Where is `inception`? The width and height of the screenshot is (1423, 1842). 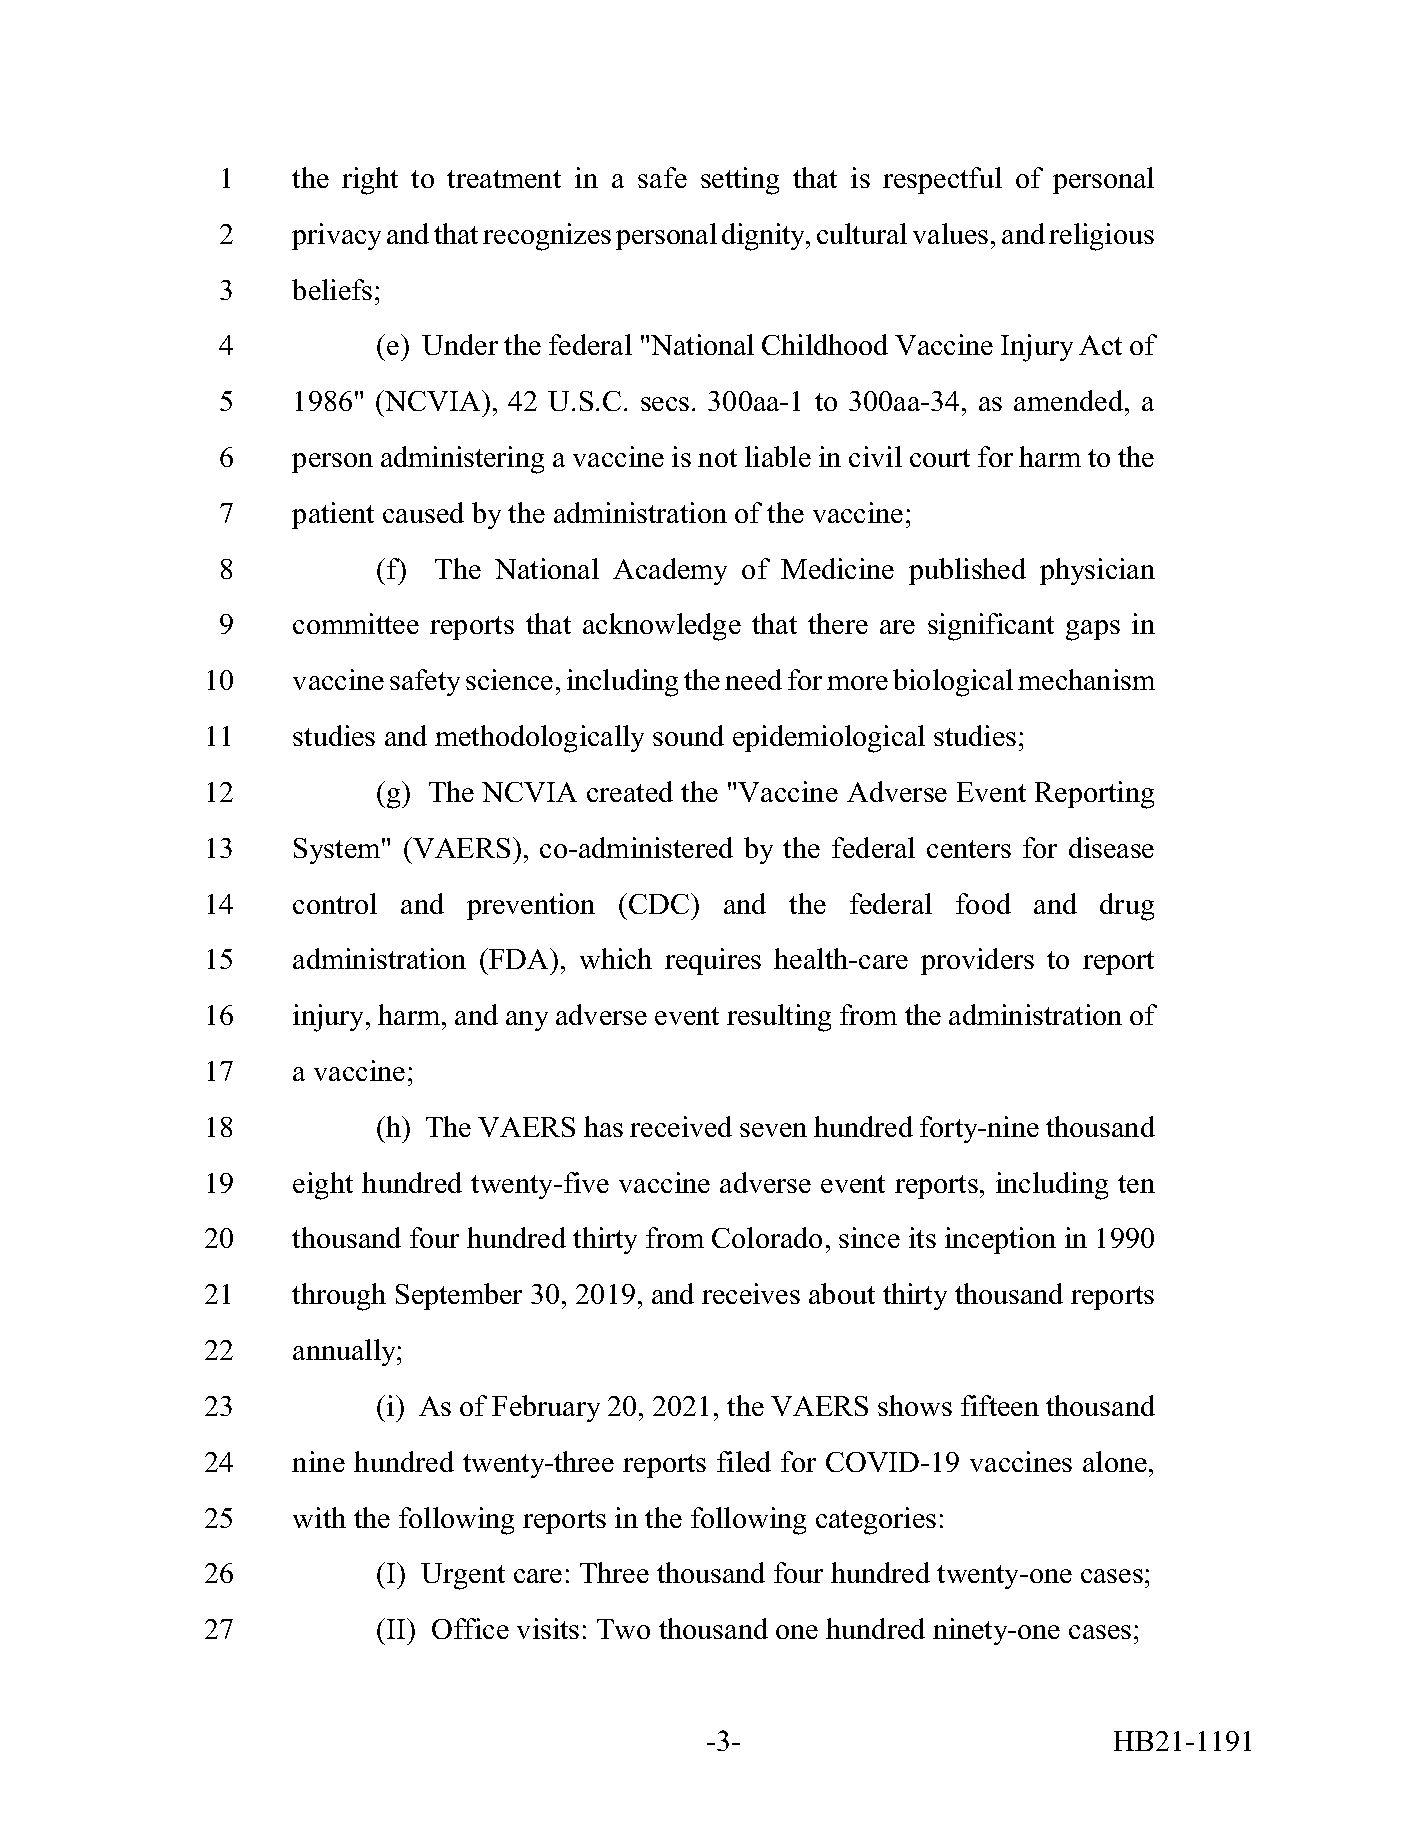
inception is located at coordinates (1000, 1240).
